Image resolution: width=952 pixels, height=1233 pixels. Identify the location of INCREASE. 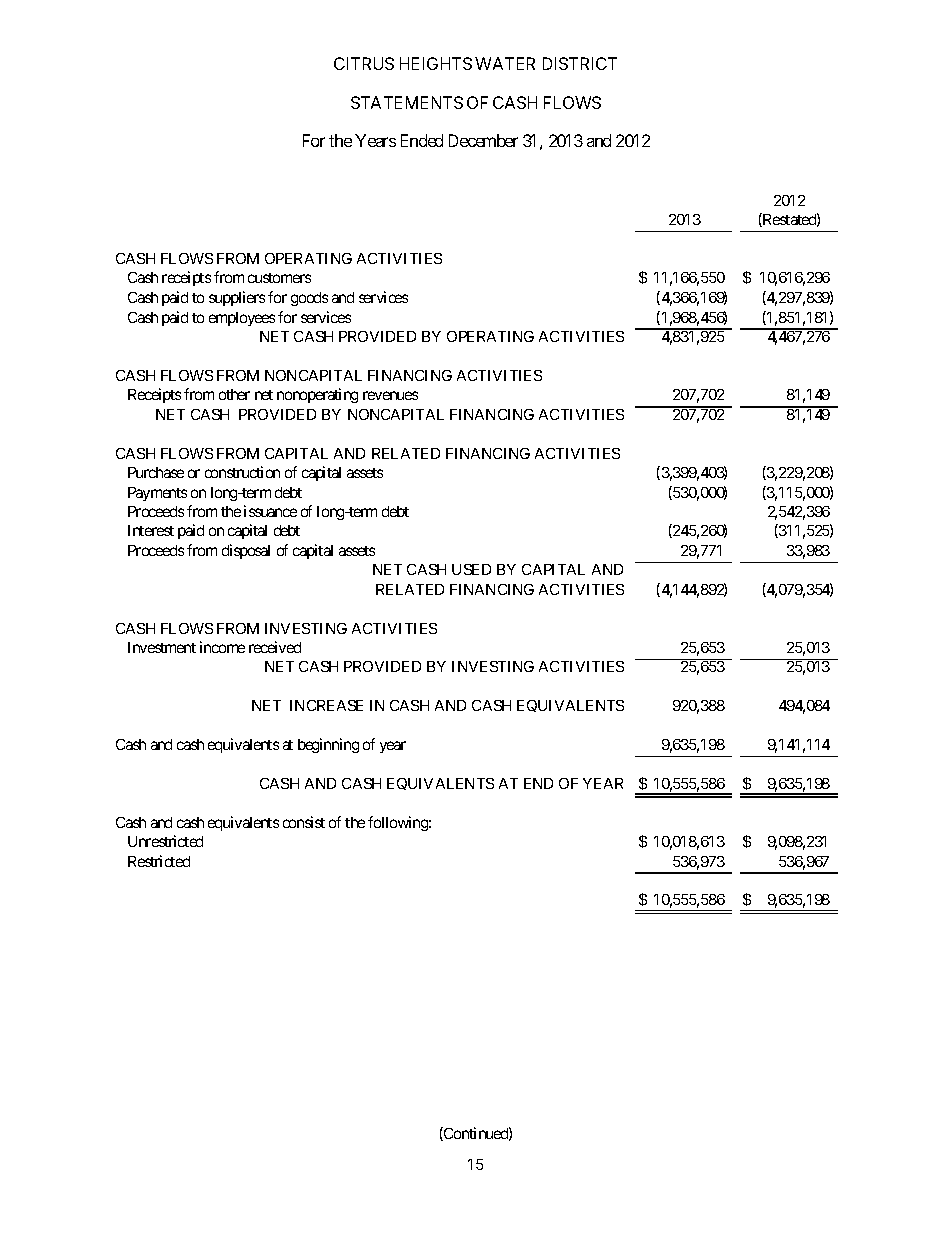
(326, 705).
